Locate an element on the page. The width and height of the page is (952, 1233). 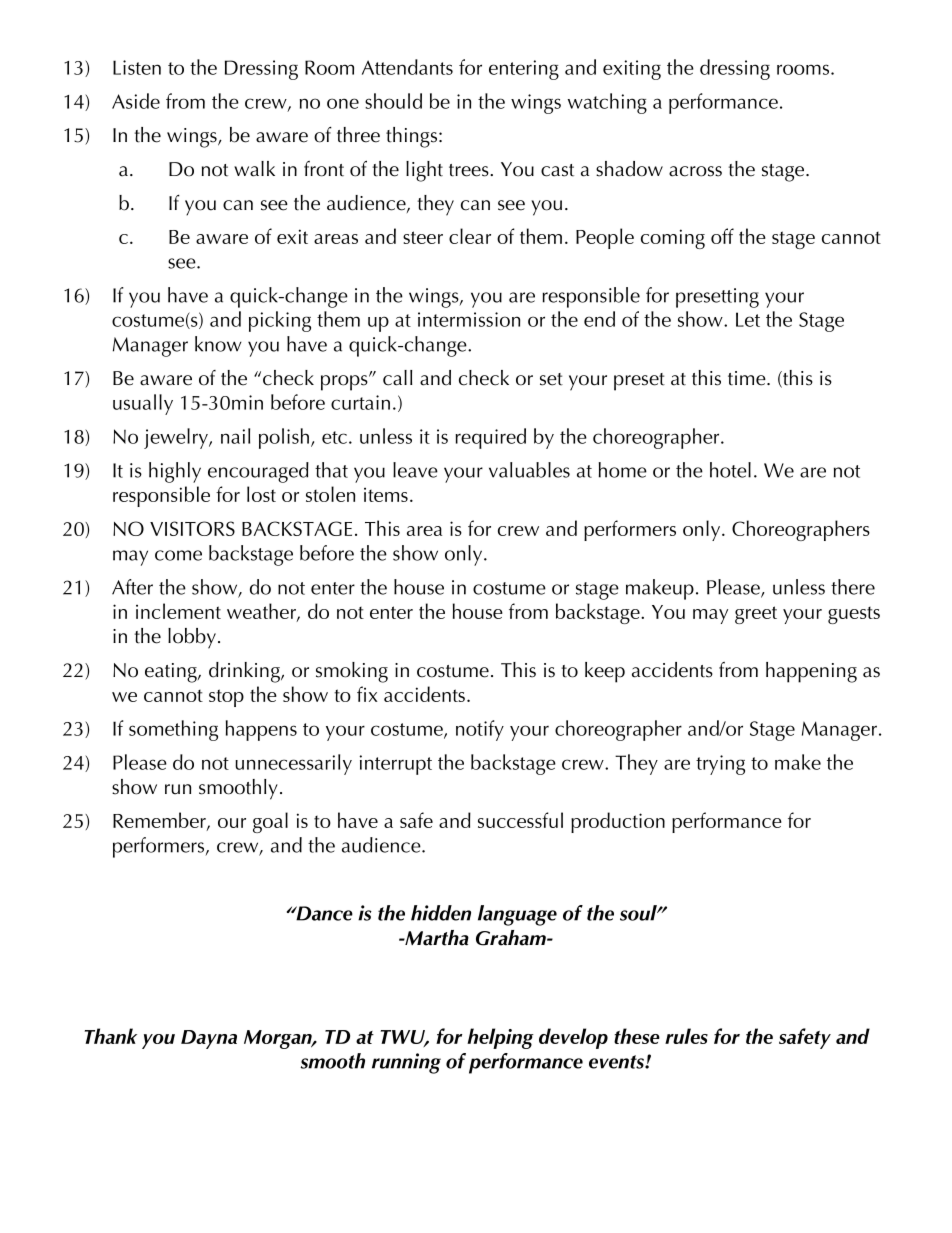
Attendants is located at coordinates (407, 67).
